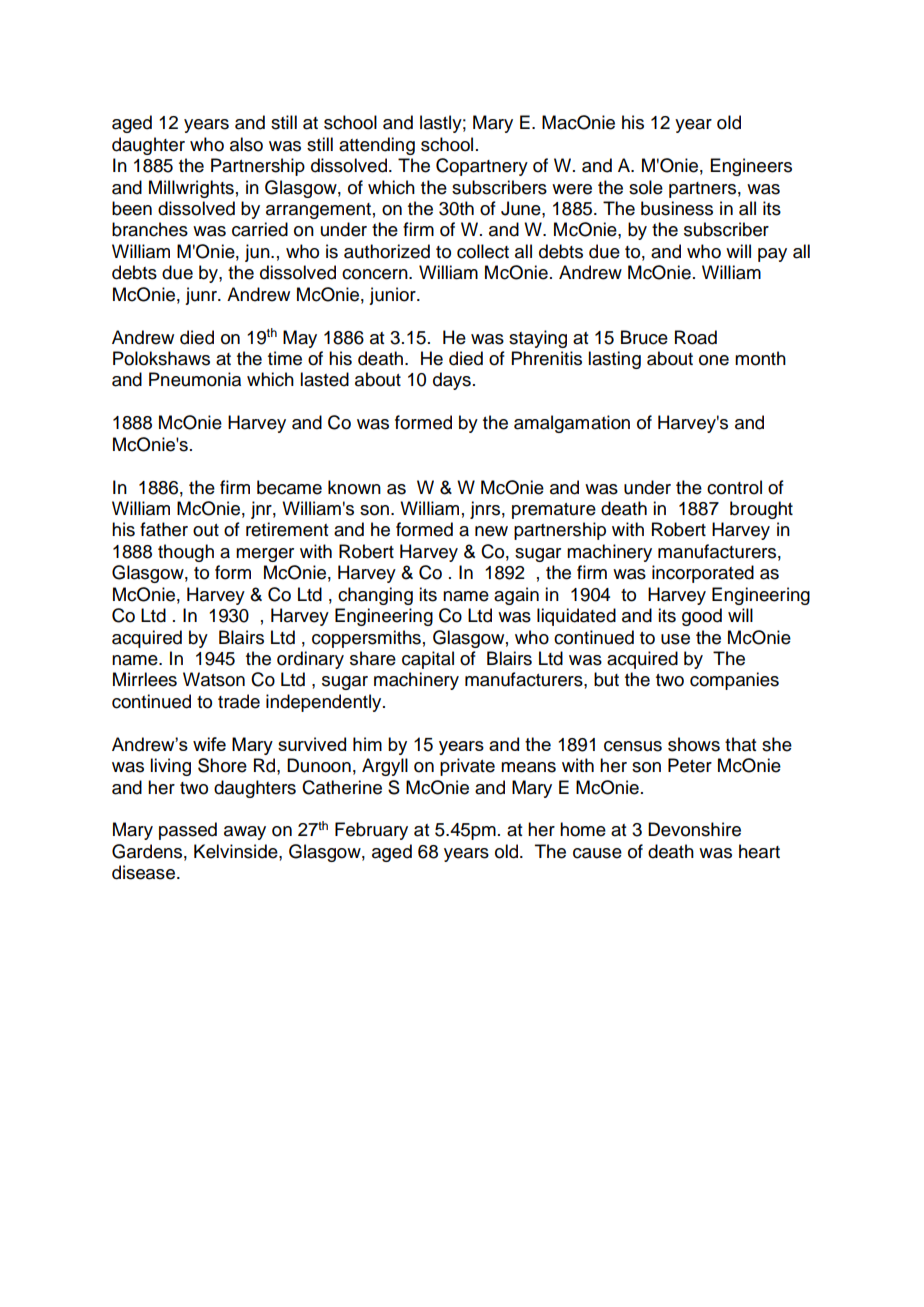 This screenshot has width=924, height=1307. Describe the element at coordinates (751, 167) in the screenshot. I see `Engineers` at that location.
